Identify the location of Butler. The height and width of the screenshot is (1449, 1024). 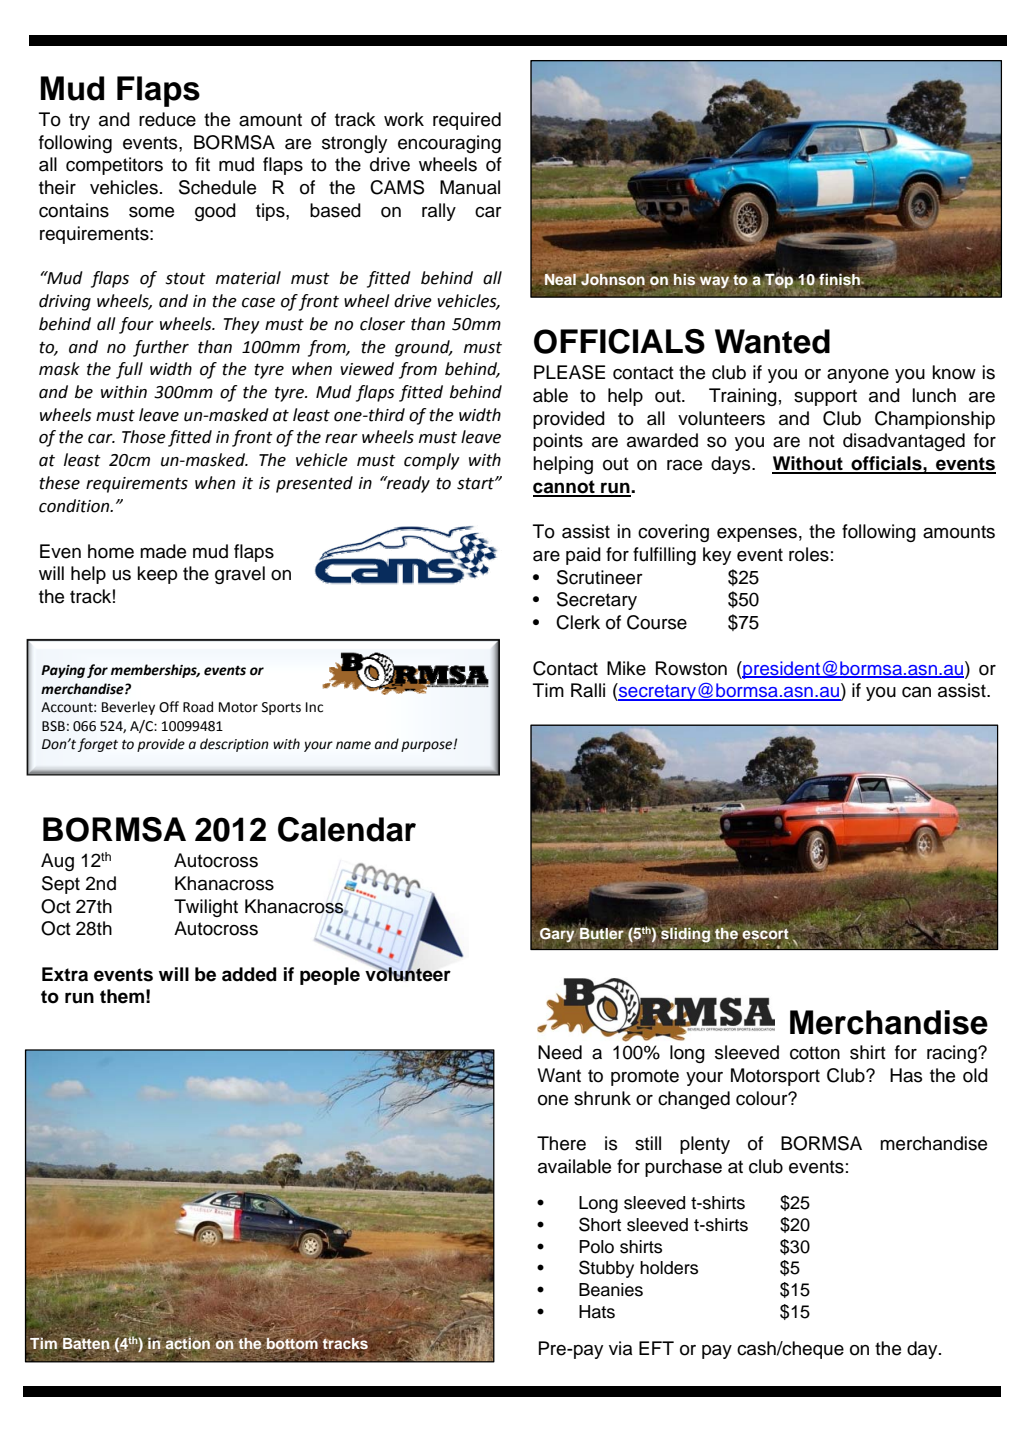
(601, 932).
